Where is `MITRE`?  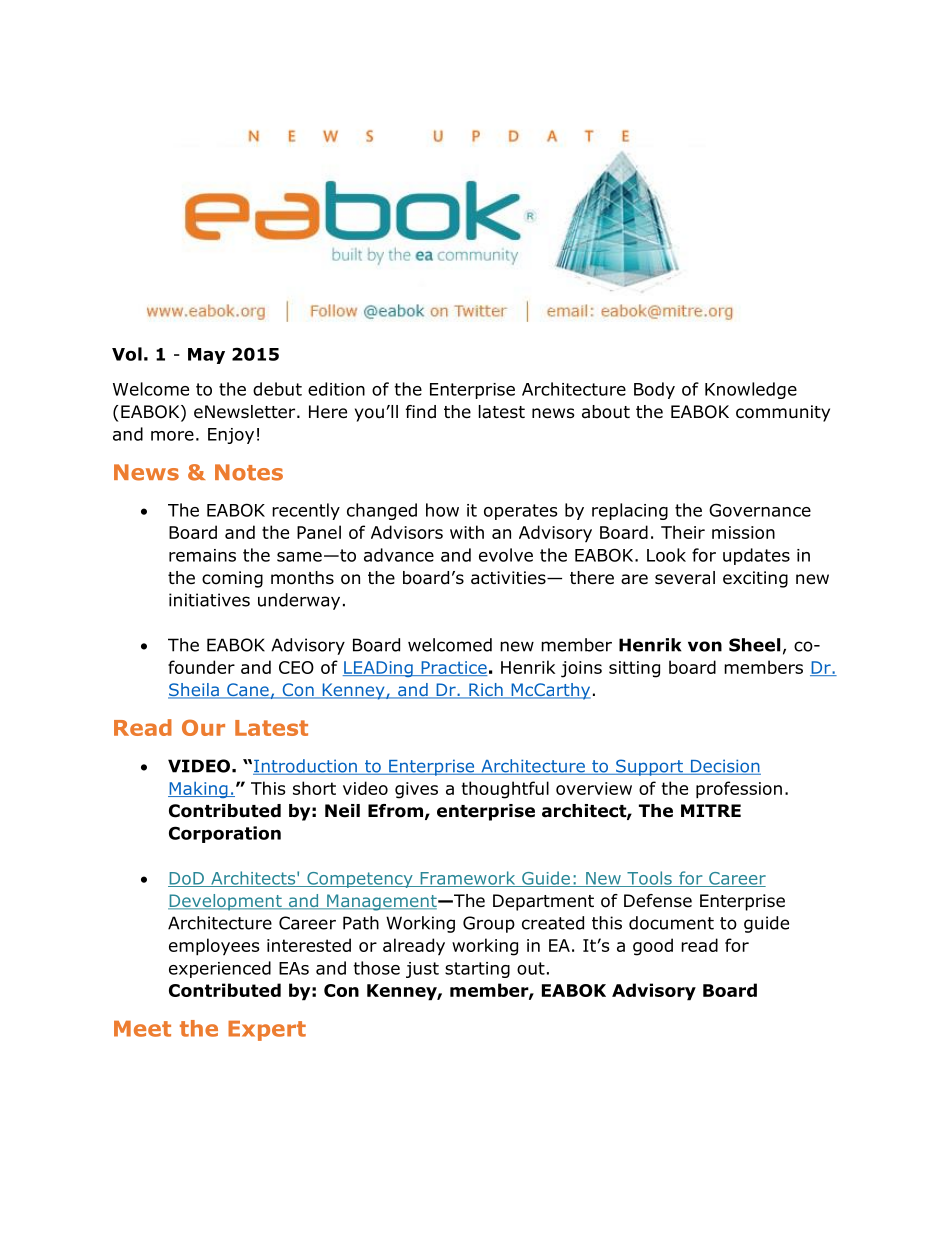 MITRE is located at coordinates (711, 810).
